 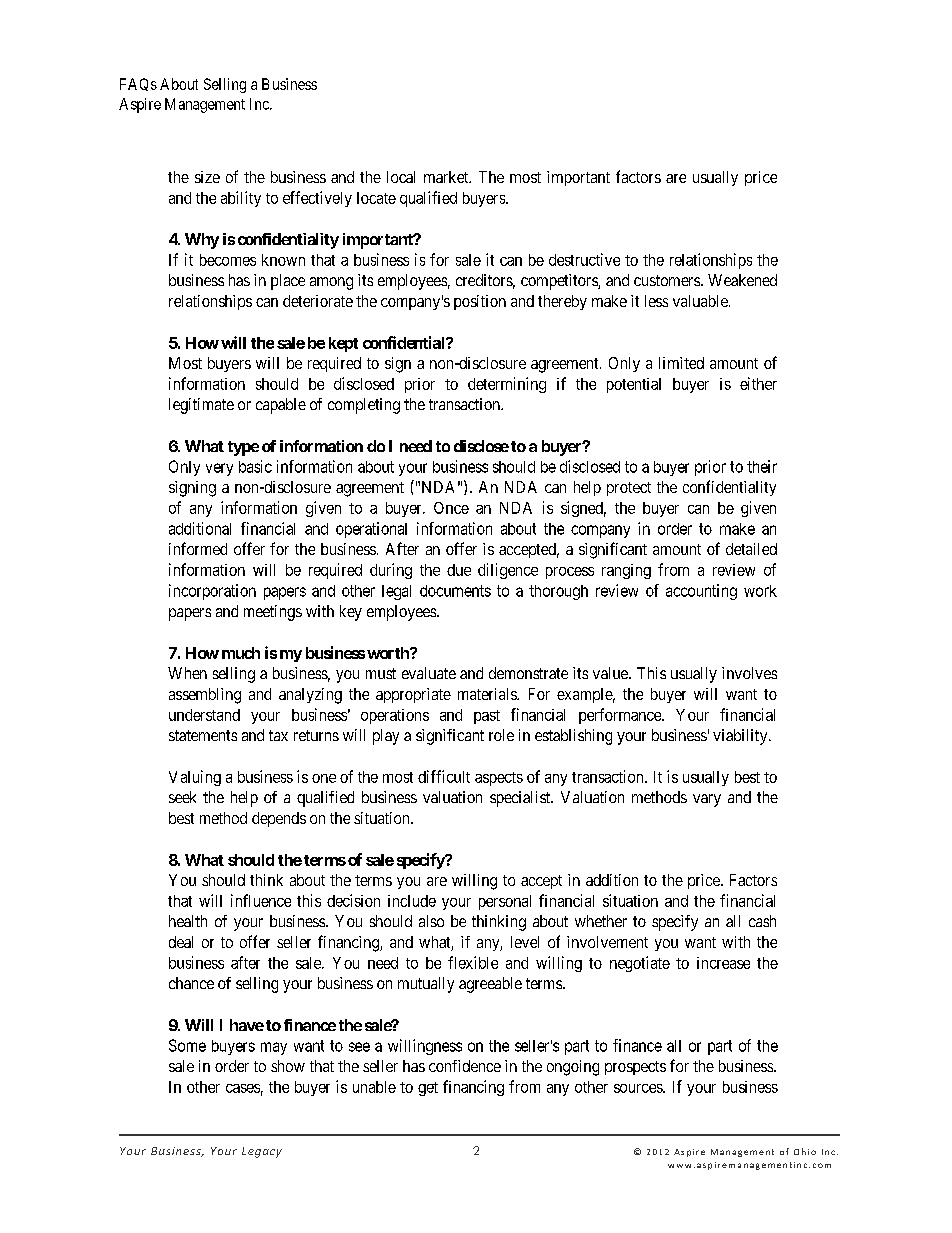 What do you see at coordinates (428, 1089) in the page?
I see `get` at bounding box center [428, 1089].
